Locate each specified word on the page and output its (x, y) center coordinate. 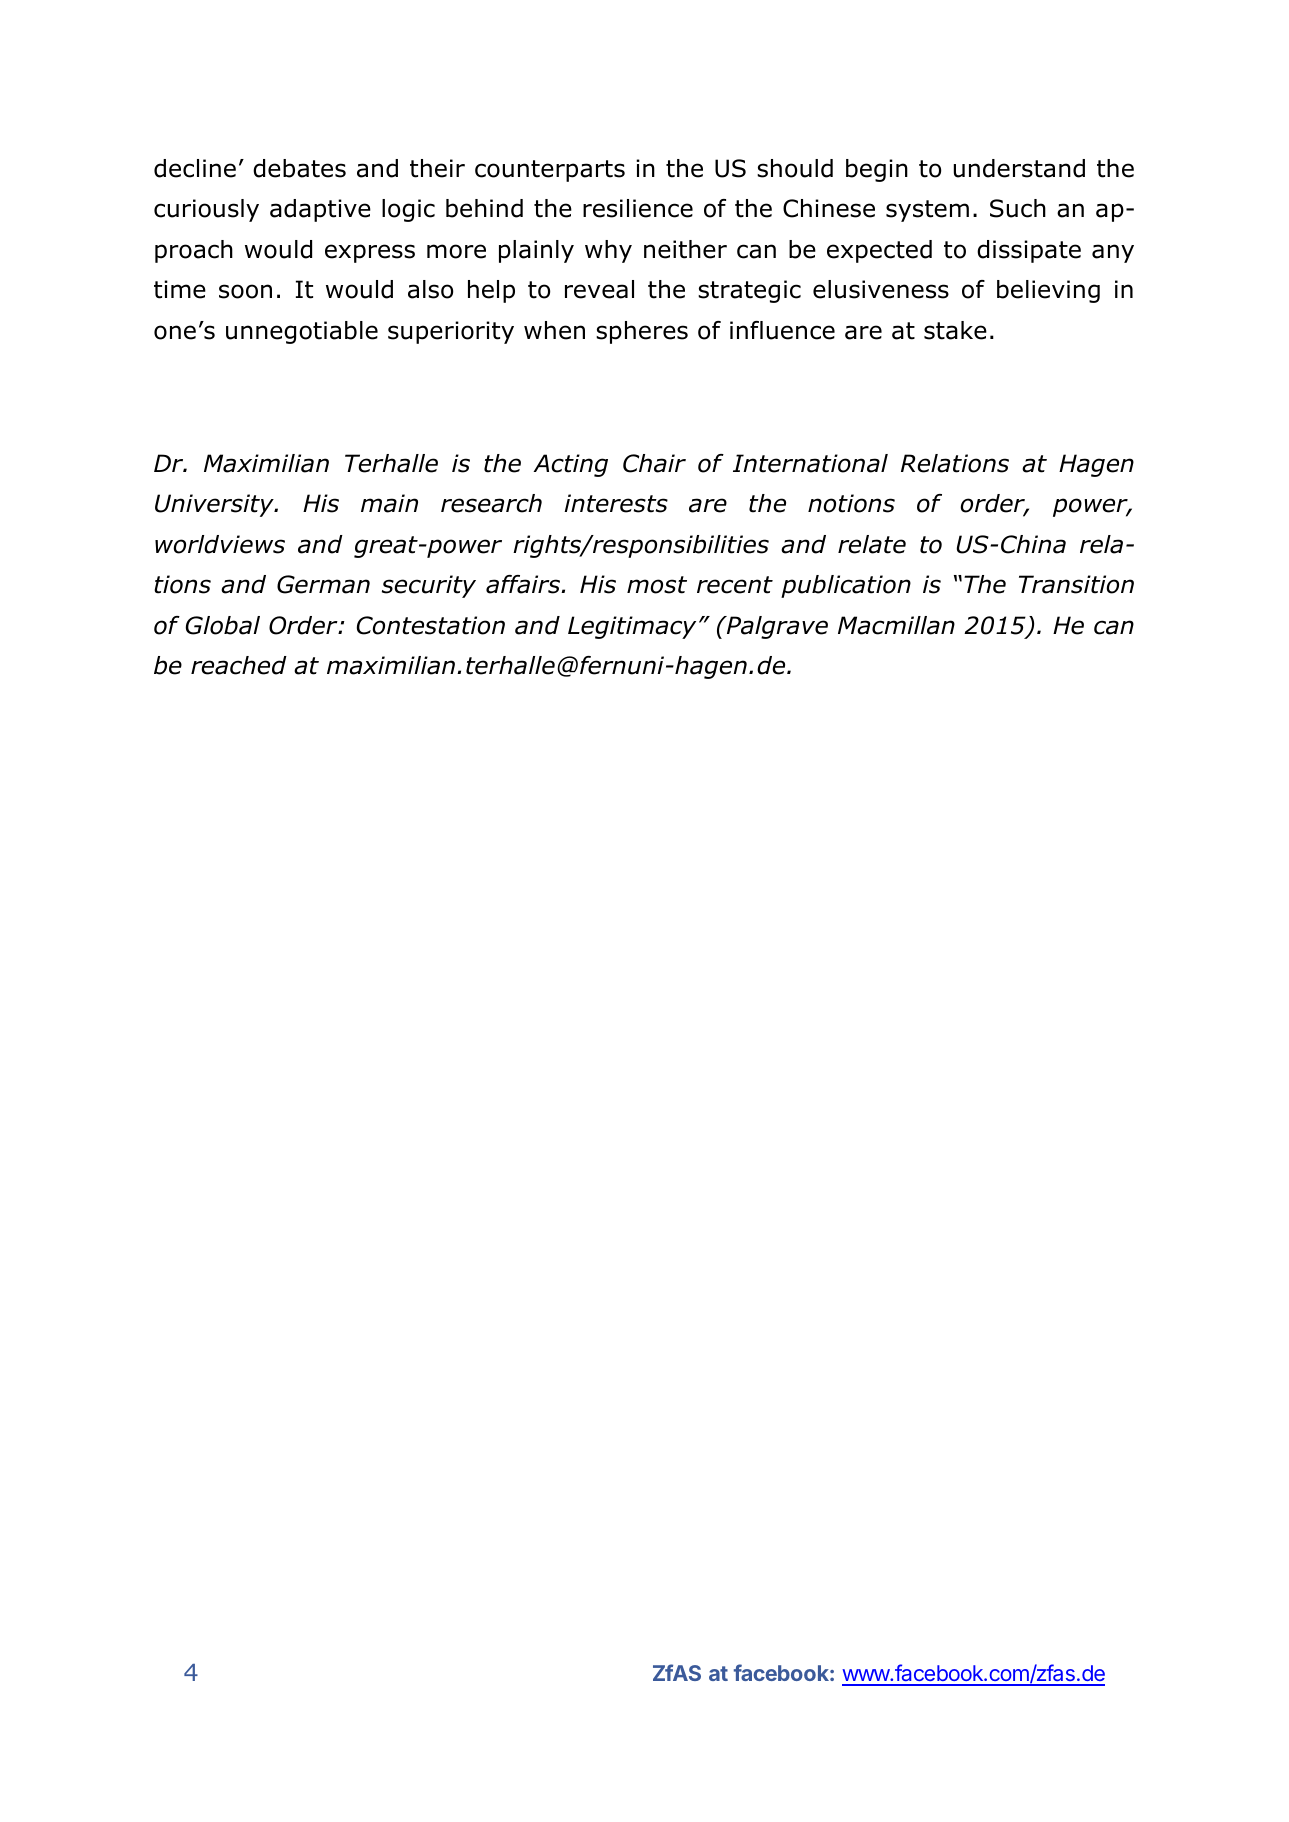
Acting (570, 465)
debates (299, 168)
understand (1019, 168)
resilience (638, 208)
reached (239, 665)
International (810, 463)
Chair (654, 463)
